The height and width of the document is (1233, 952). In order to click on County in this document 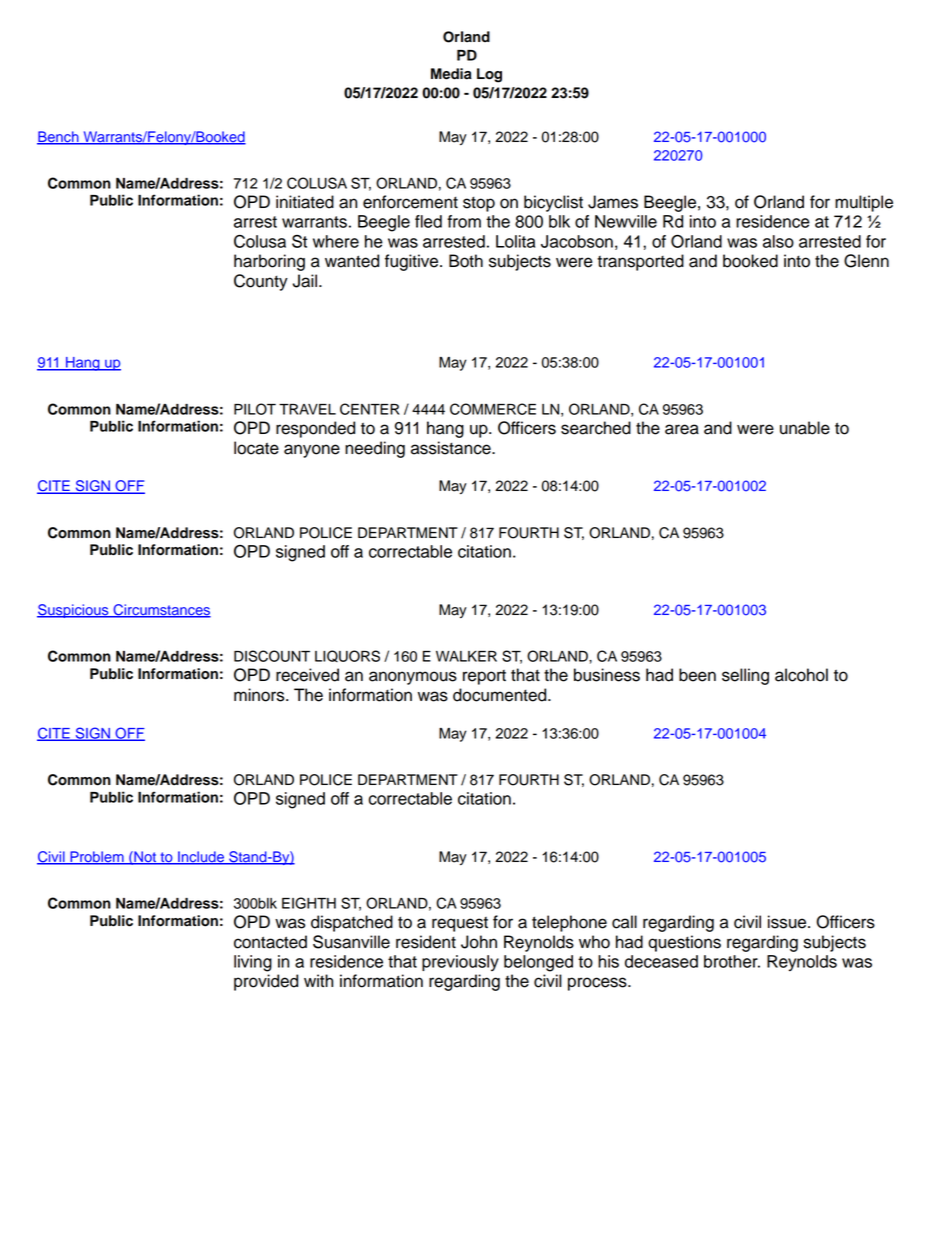, I will do `click(261, 282)`.
